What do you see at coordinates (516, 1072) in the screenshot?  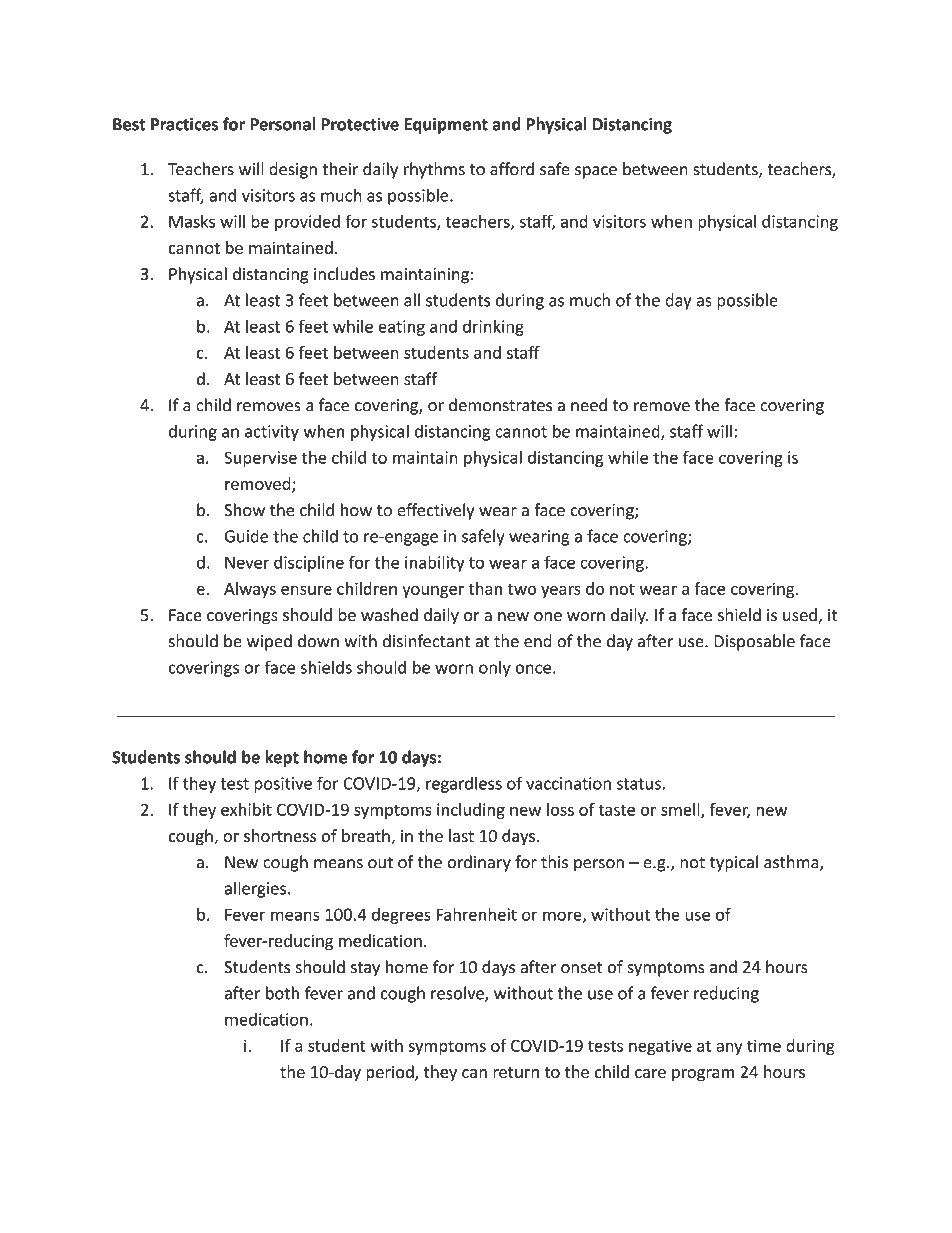 I see `return` at bounding box center [516, 1072].
